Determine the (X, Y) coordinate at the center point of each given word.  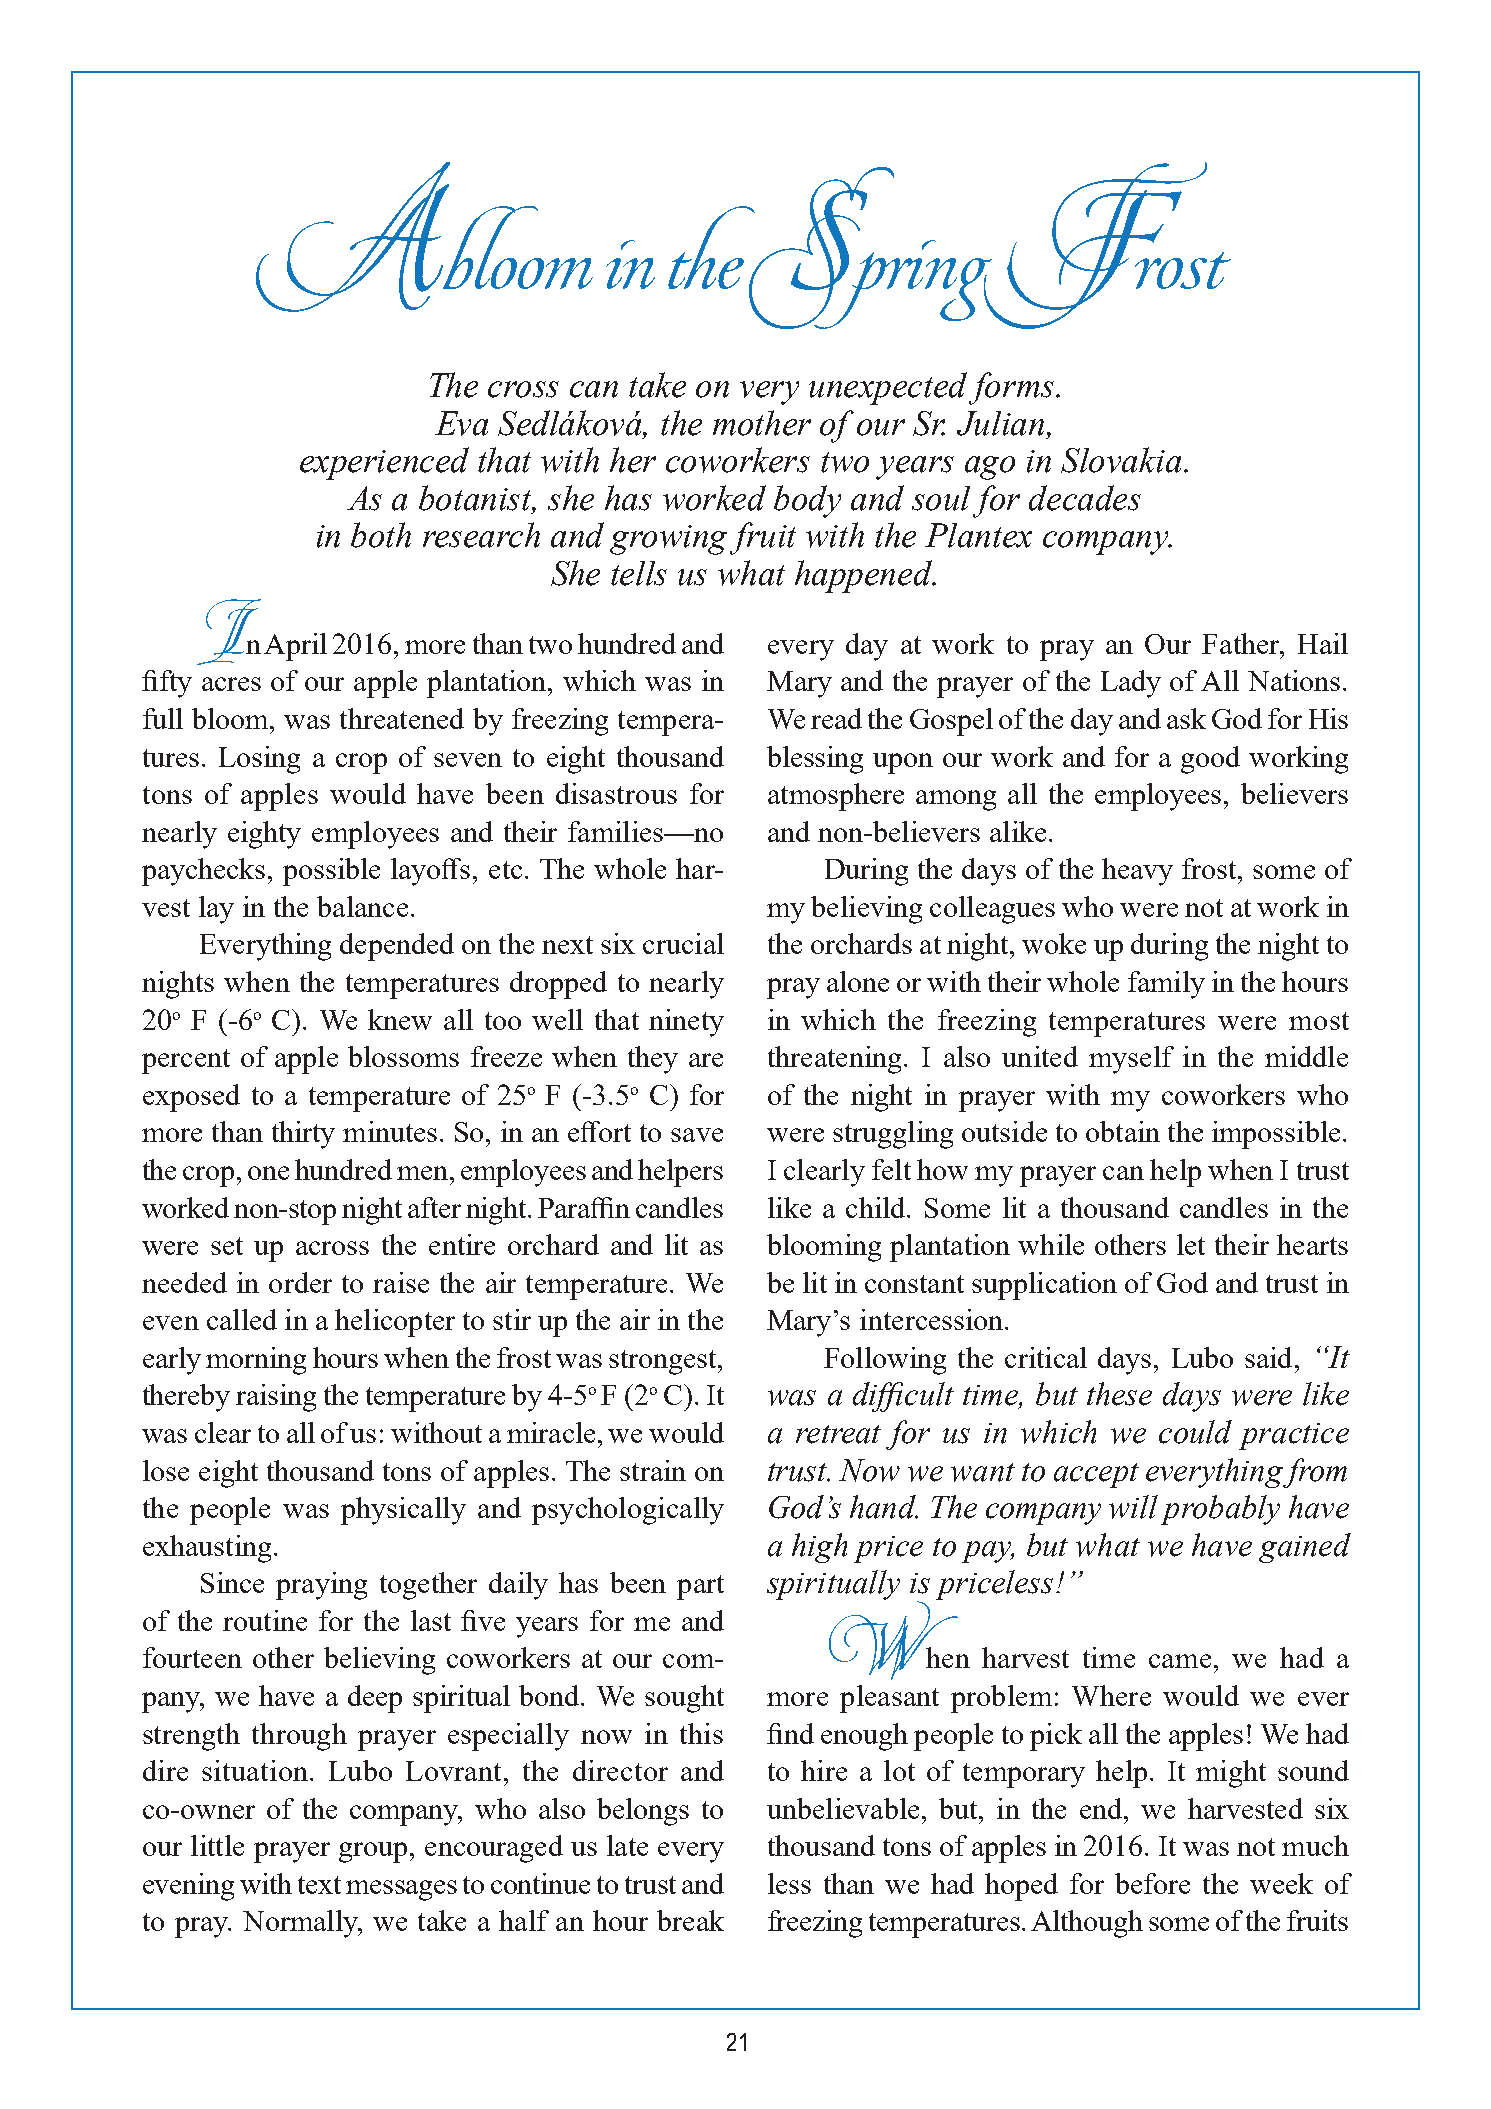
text (319, 1885)
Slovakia (1121, 460)
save (697, 1135)
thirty (303, 1135)
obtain (1123, 1131)
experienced (384, 463)
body (807, 501)
